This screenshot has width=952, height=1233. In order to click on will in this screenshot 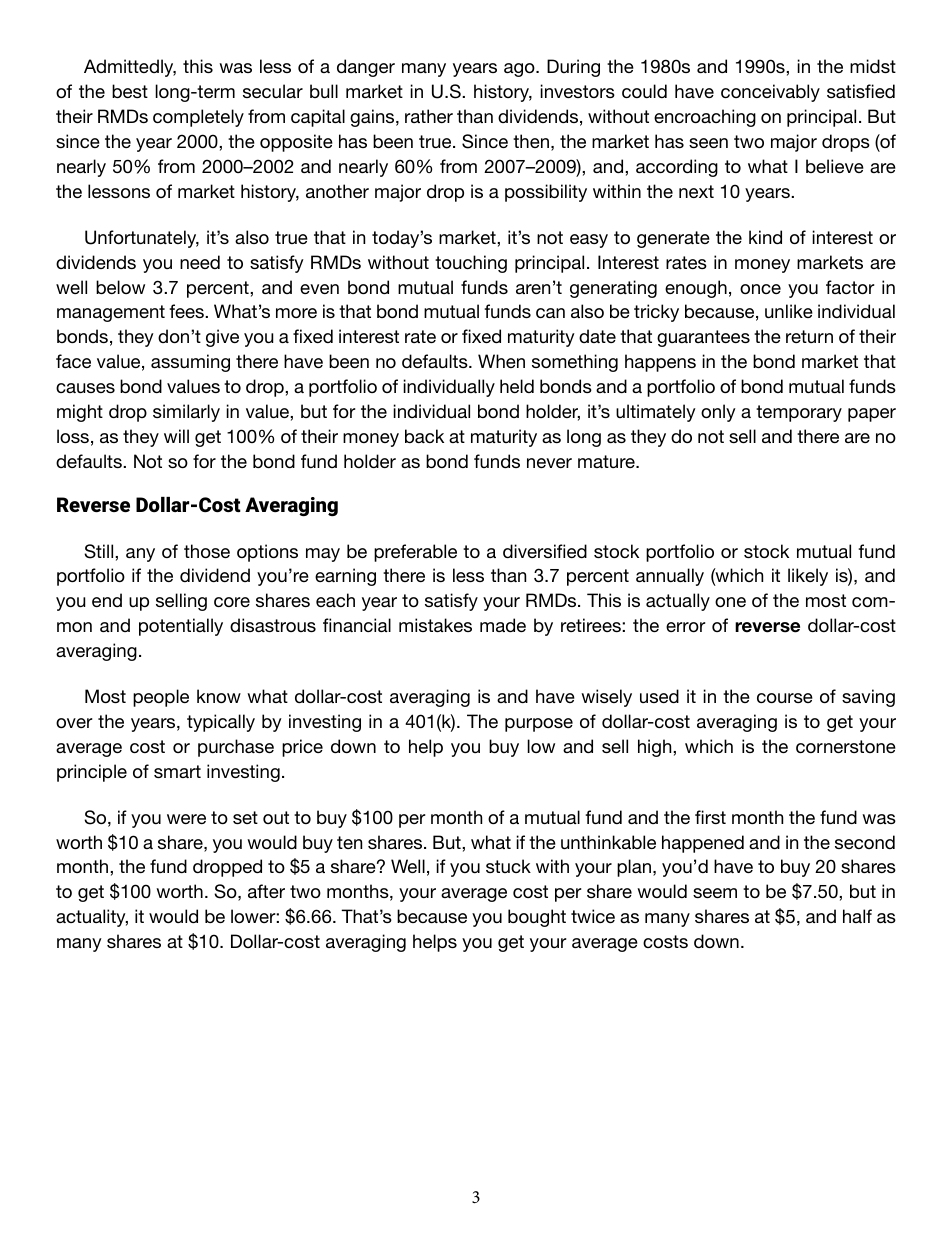, I will do `click(176, 436)`.
